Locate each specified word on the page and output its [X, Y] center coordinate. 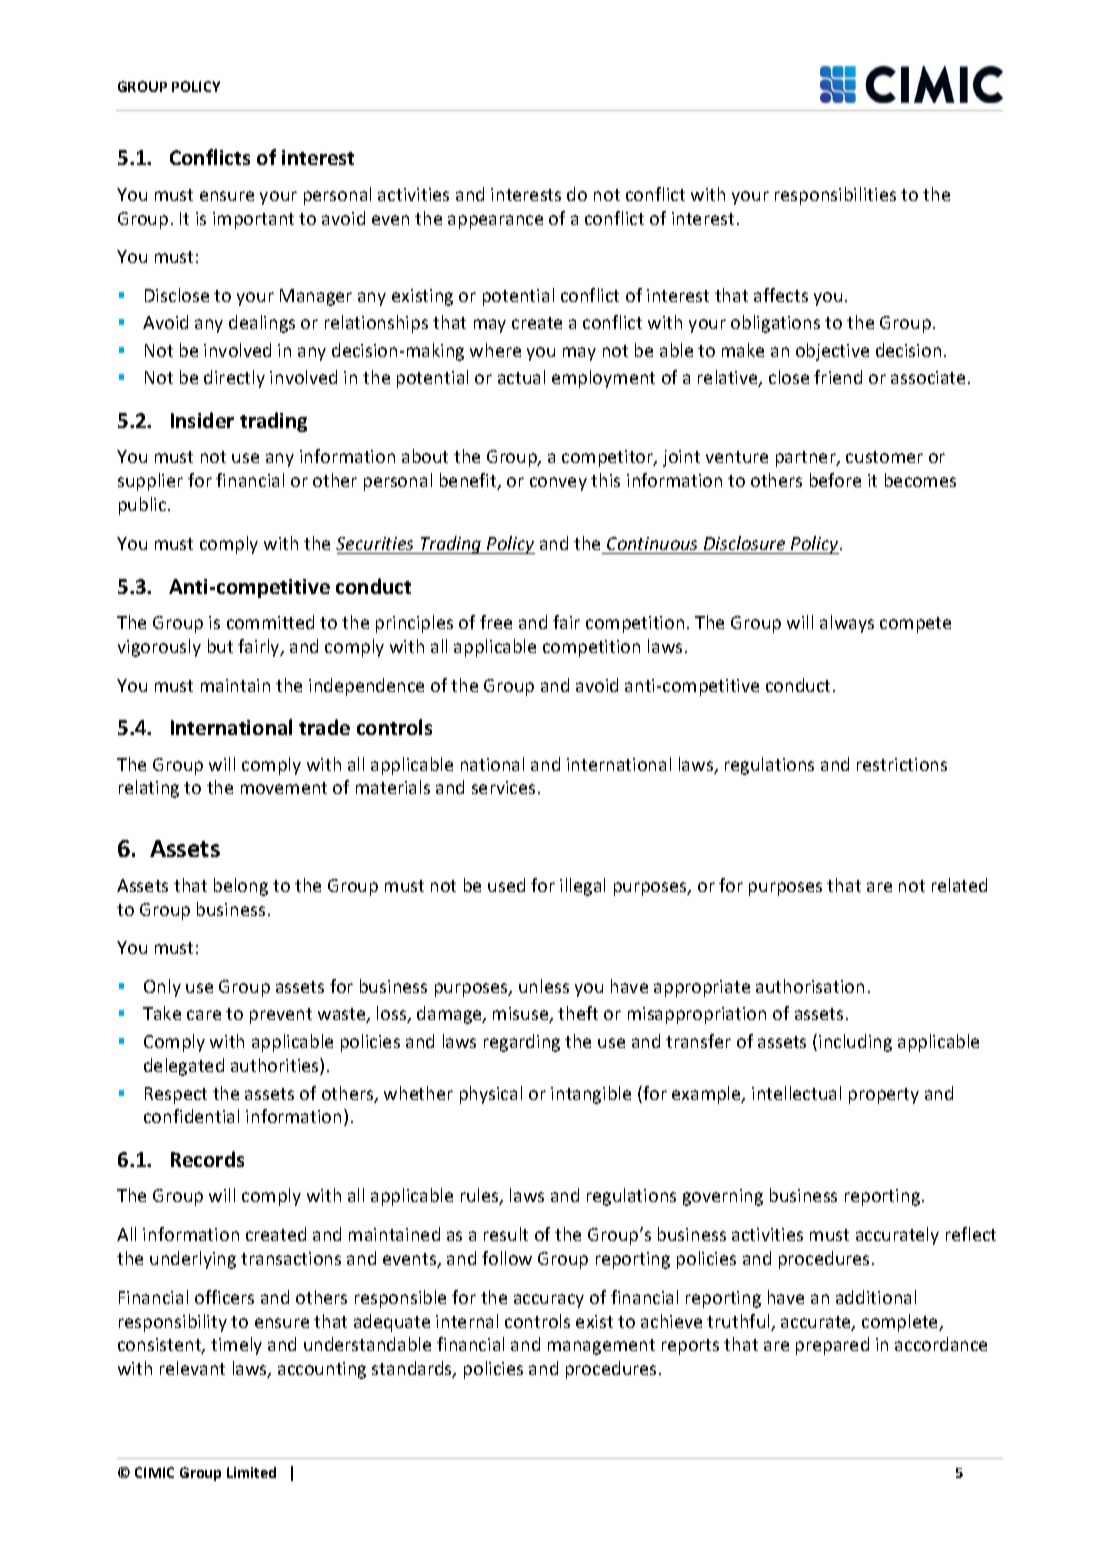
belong [241, 887]
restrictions [902, 764]
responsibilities [835, 196]
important [253, 220]
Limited [251, 1472]
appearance [495, 222]
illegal [582, 887]
